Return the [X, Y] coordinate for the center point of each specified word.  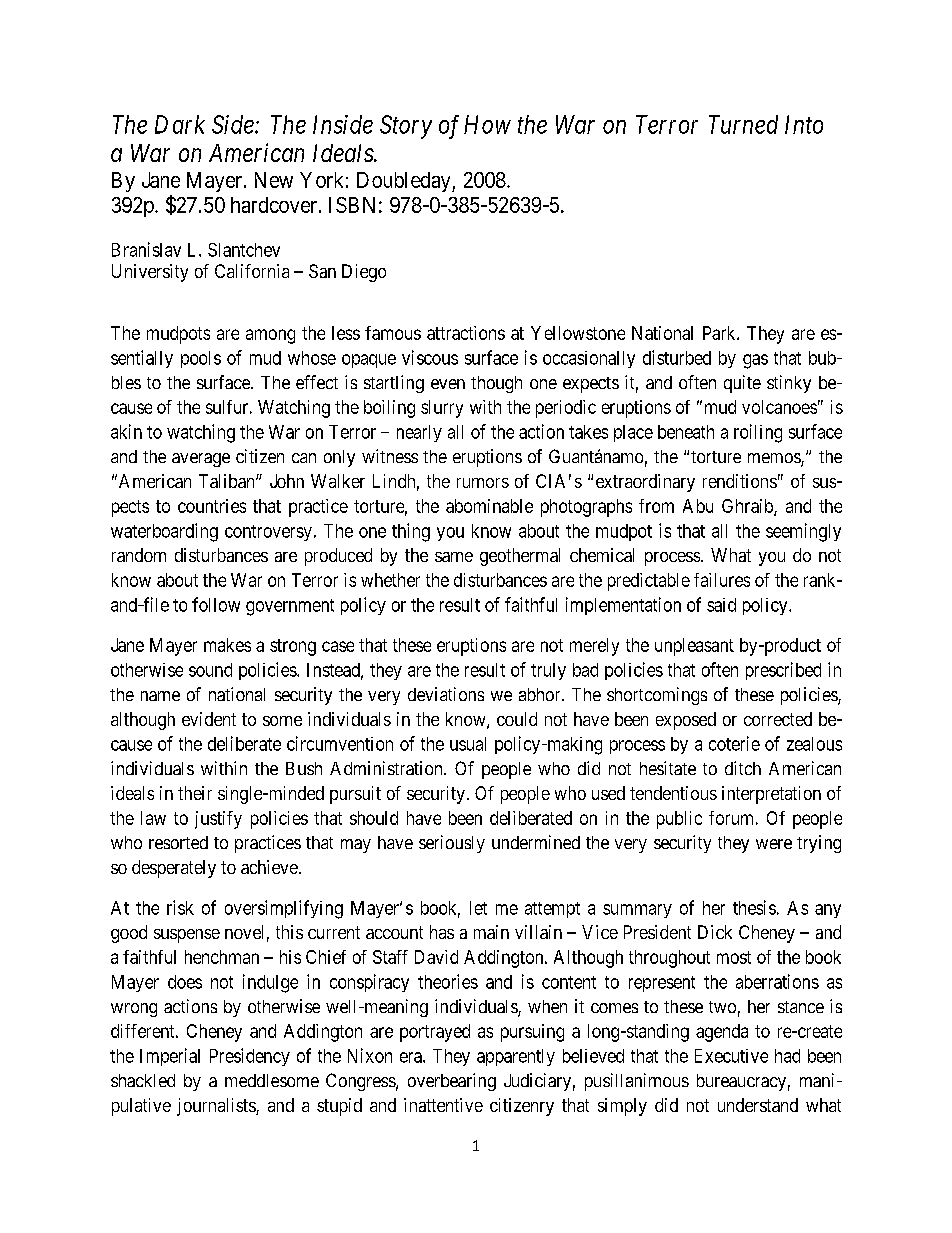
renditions [740, 481]
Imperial [170, 1057]
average [201, 460]
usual [468, 744]
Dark [180, 124]
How [487, 124]
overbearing [452, 1082]
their [195, 793]
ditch [743, 768]
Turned [743, 124]
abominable [489, 506]
